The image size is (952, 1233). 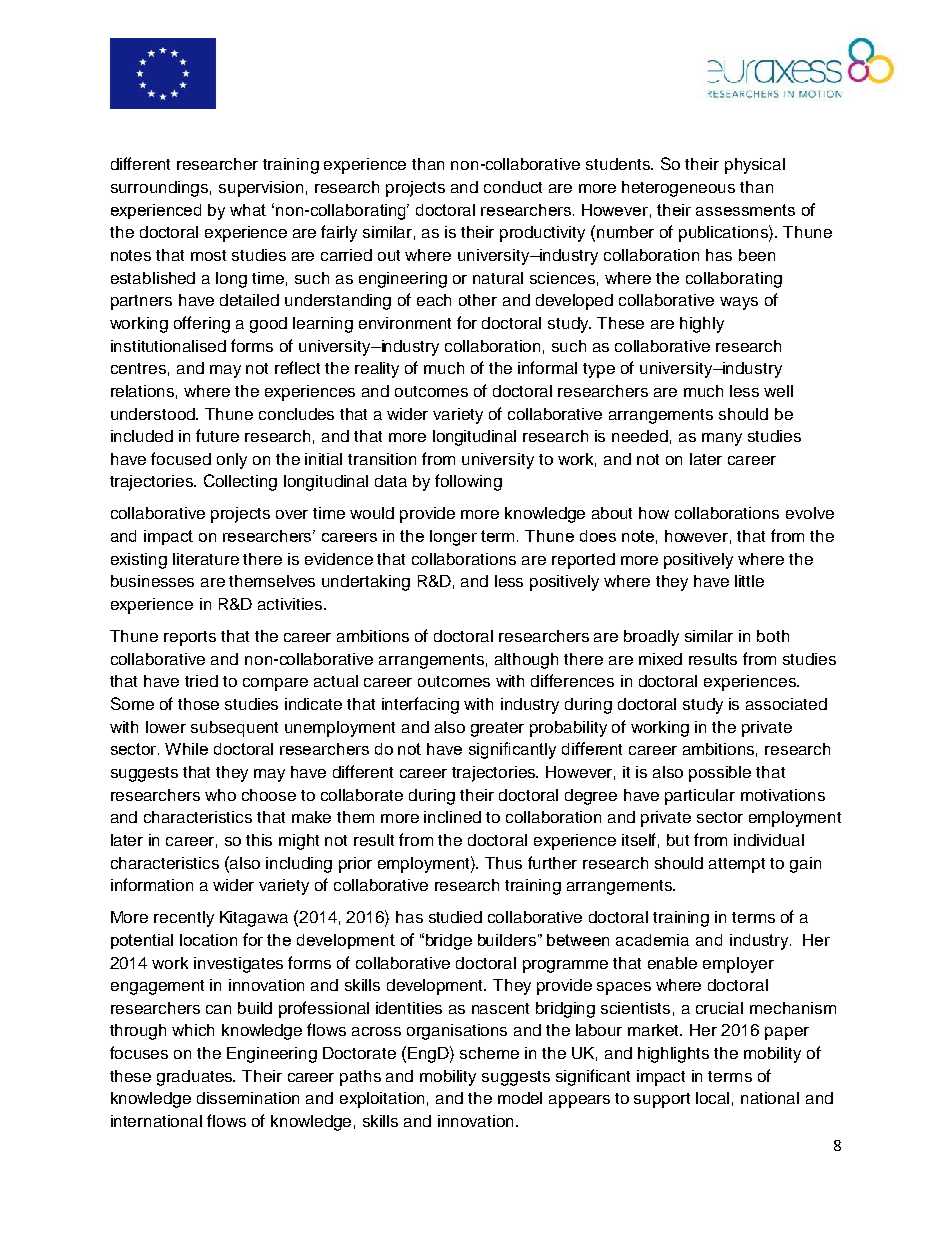 I want to click on possible, so click(x=720, y=774).
